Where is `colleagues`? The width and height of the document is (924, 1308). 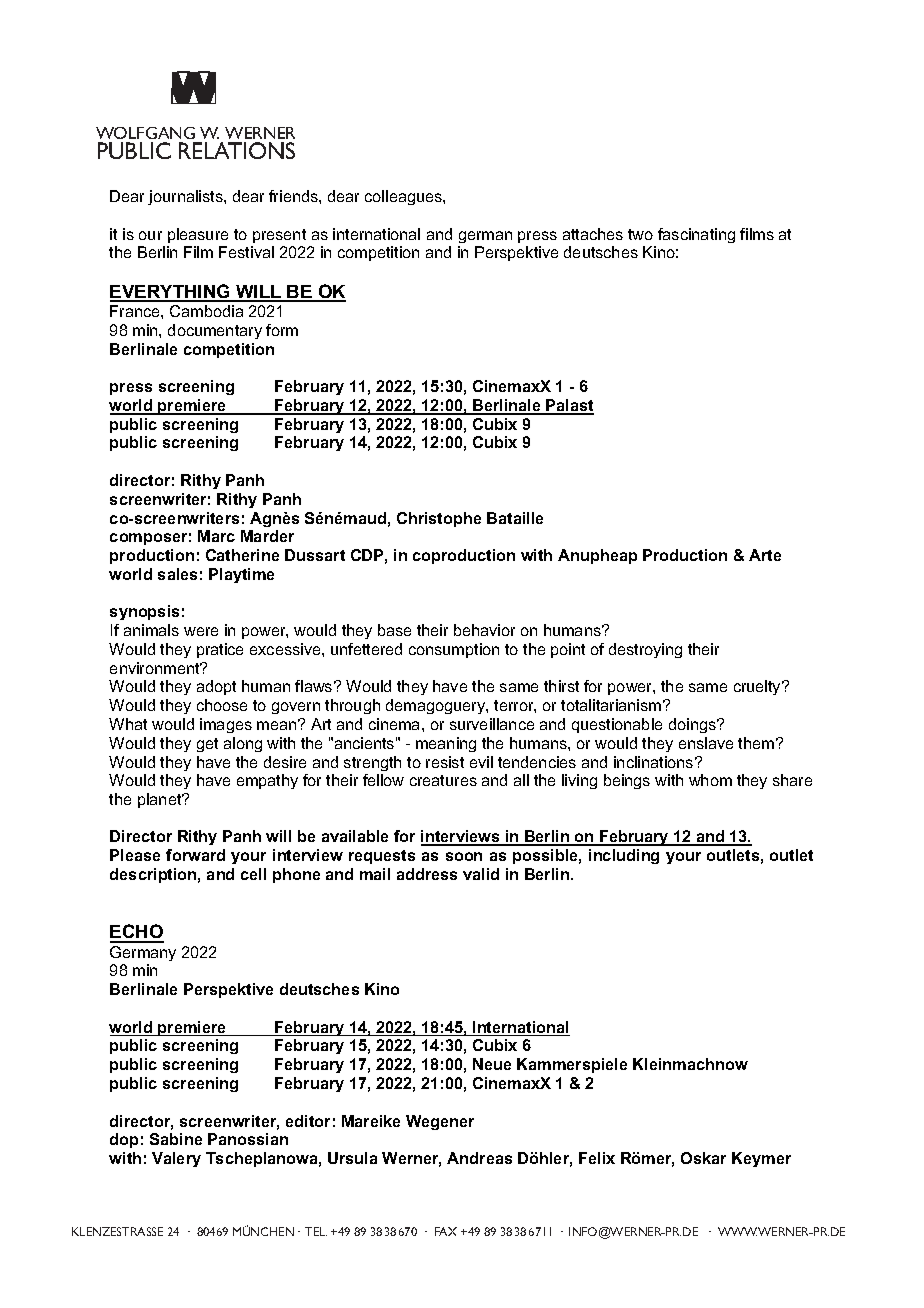
colleagues is located at coordinates (404, 197).
